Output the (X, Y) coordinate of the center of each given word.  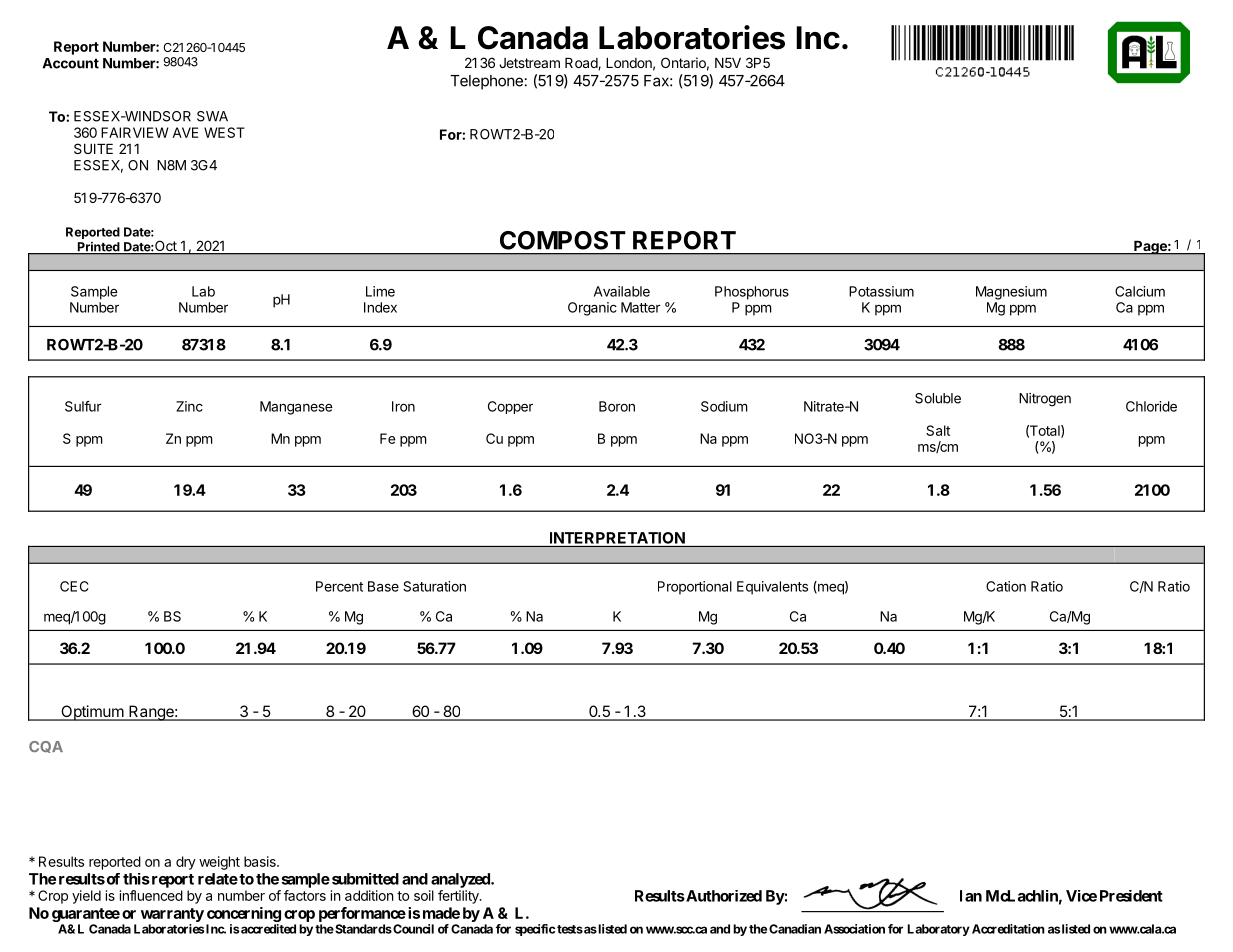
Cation (1006, 586)
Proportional (695, 588)
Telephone (486, 82)
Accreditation (1008, 929)
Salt (938, 430)
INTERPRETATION (617, 538)
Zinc (189, 406)
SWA (212, 116)
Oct (166, 247)
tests (570, 929)
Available (622, 291)
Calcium (1140, 291)
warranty (172, 915)
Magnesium (1011, 293)
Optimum (92, 713)
